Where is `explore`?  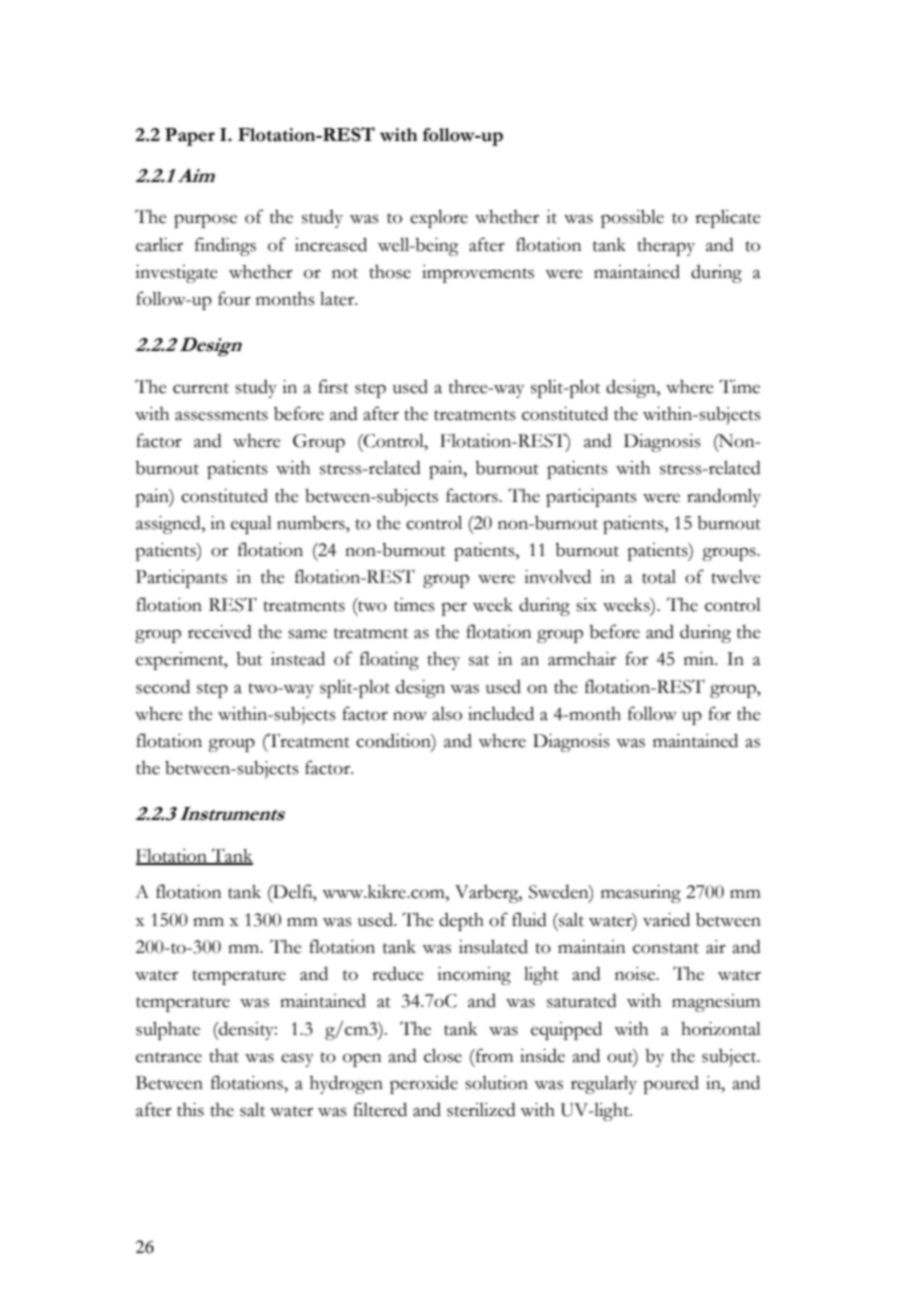 explore is located at coordinates (439, 218).
